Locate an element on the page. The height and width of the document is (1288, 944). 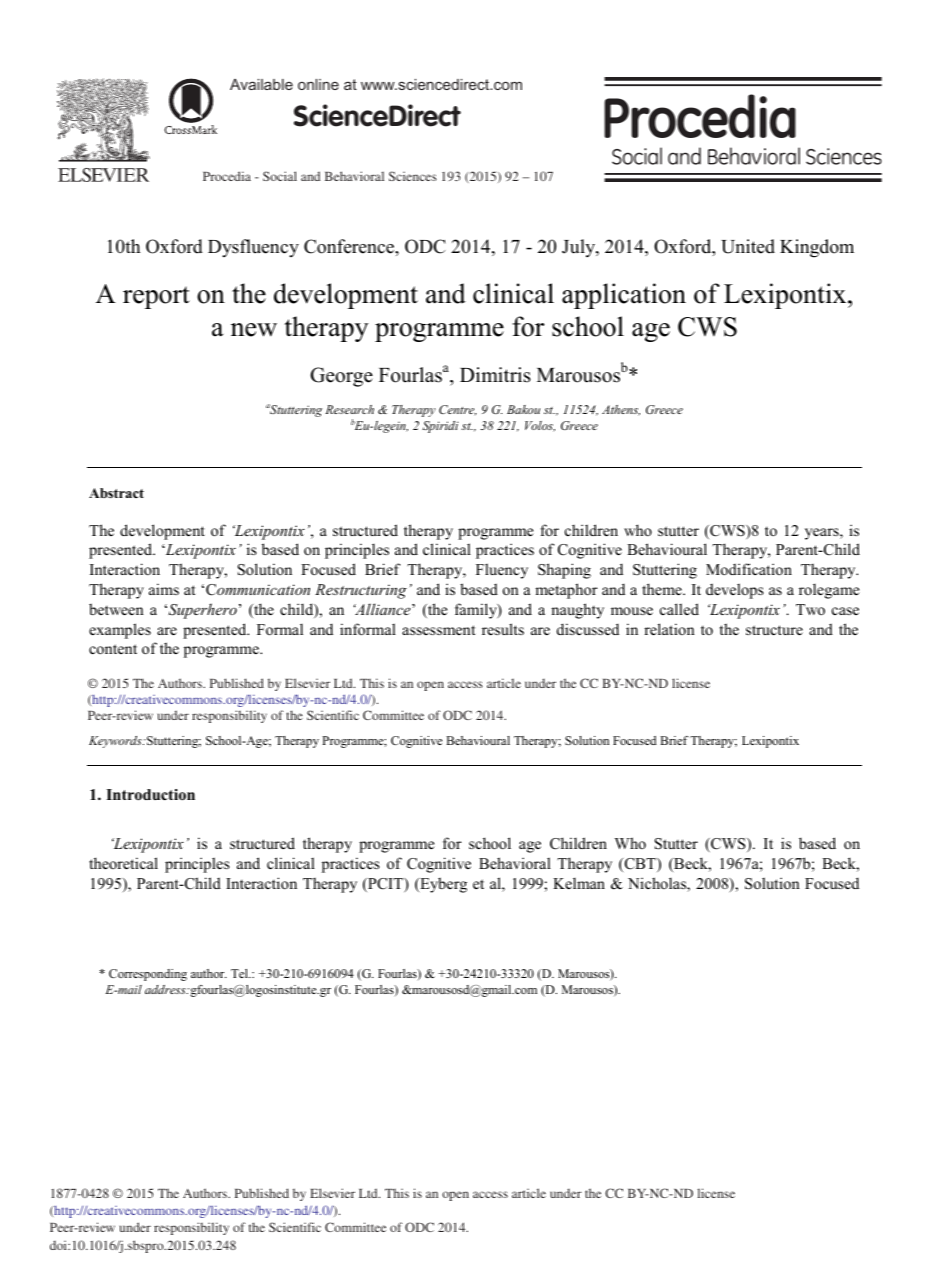
Sciences is located at coordinates (413, 176).
